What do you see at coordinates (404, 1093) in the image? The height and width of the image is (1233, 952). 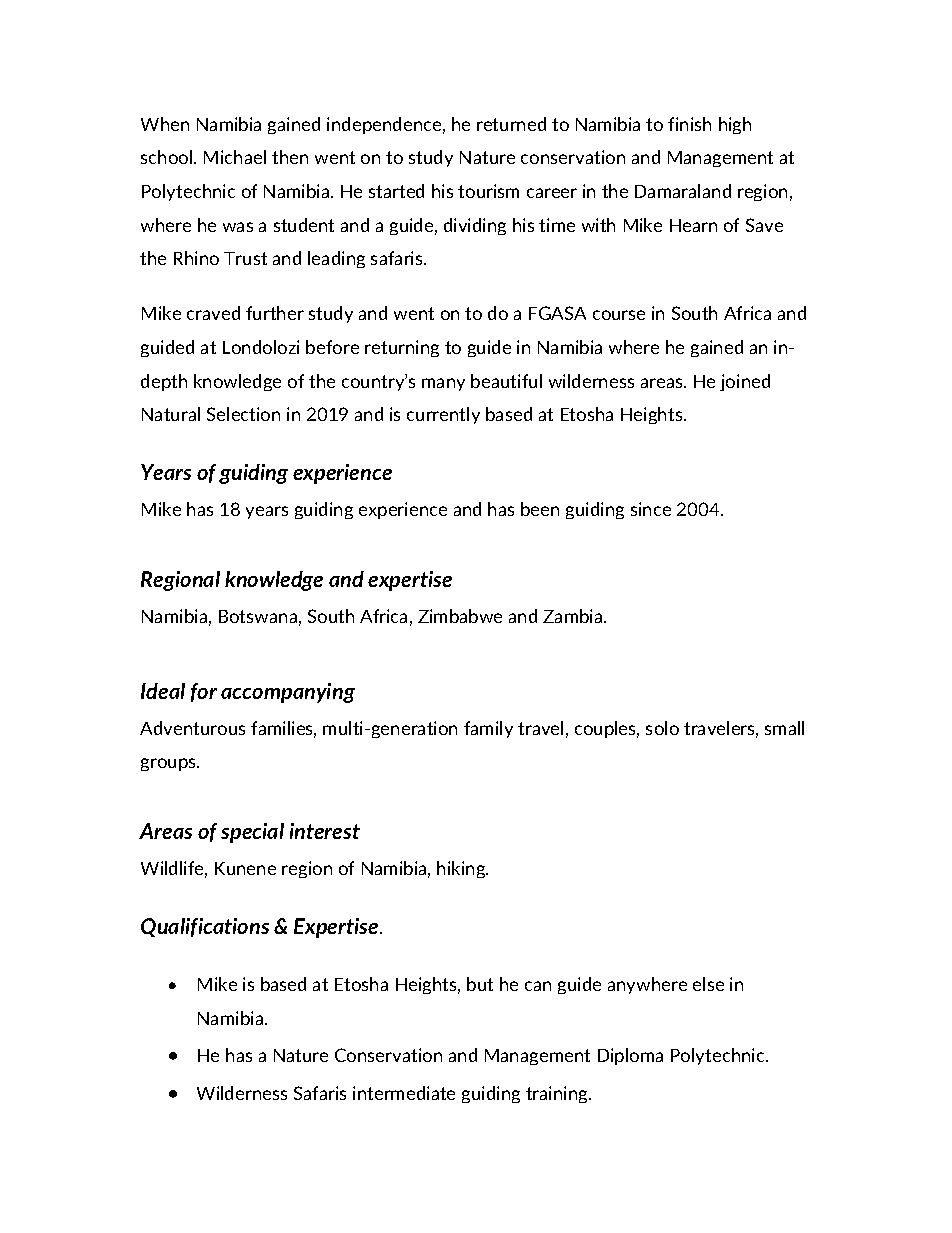 I see `intermediate` at bounding box center [404, 1093].
